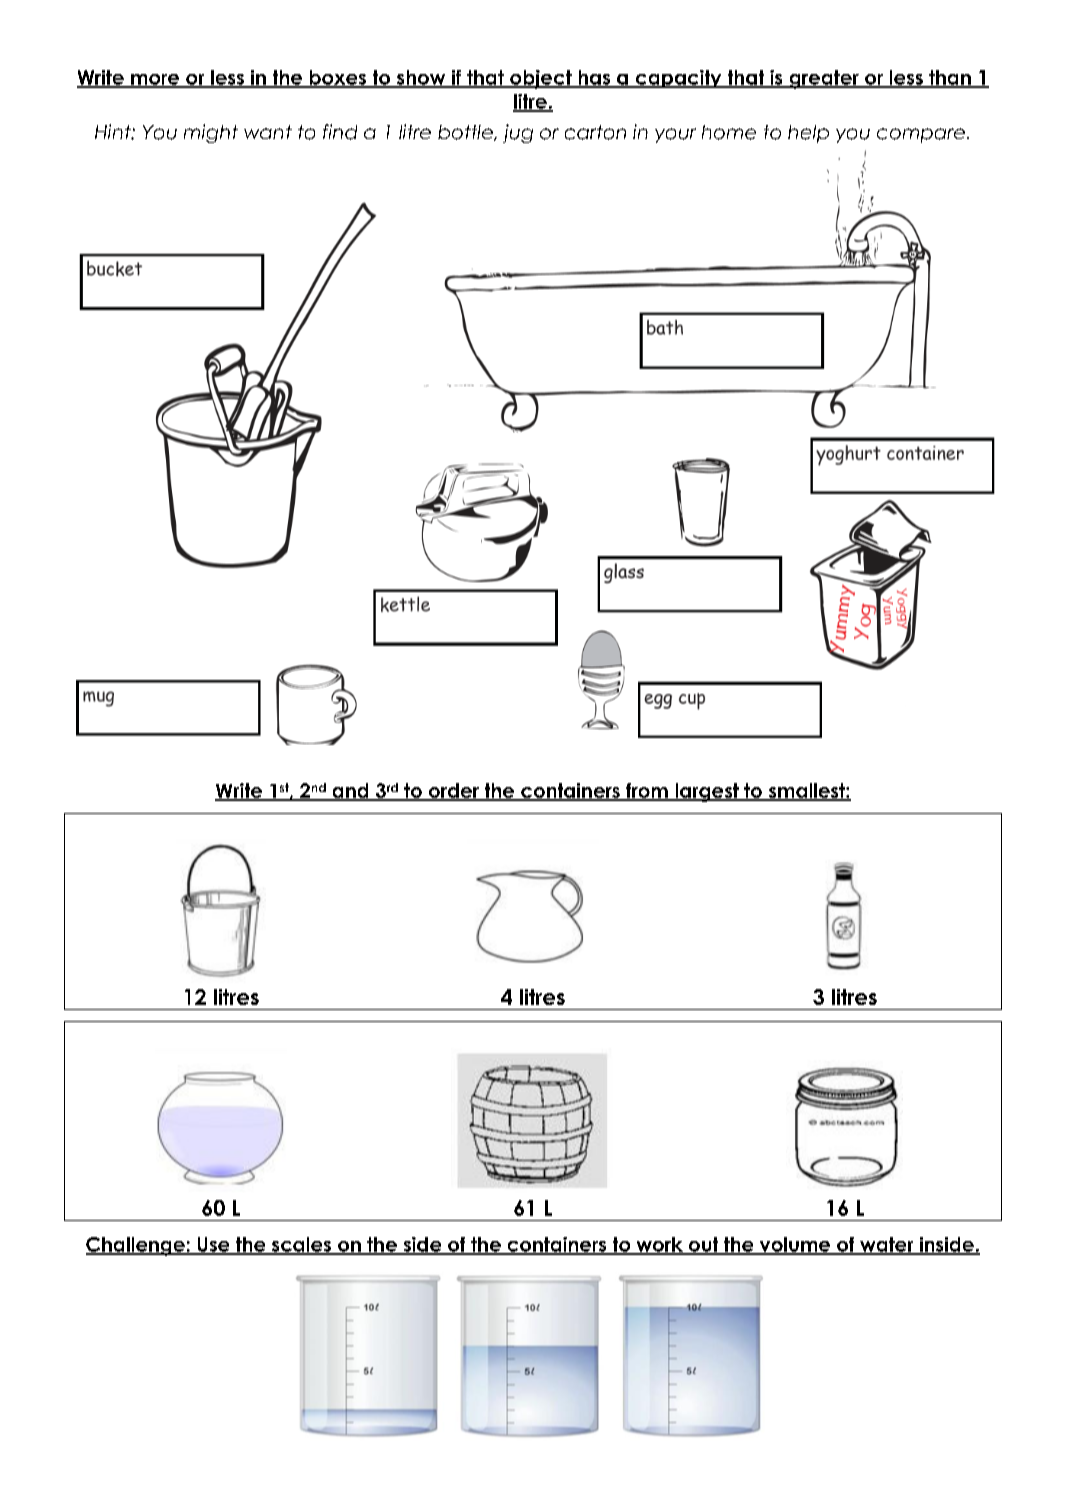 Image resolution: width=1066 pixels, height=1508 pixels. I want to click on order, so click(454, 791).
